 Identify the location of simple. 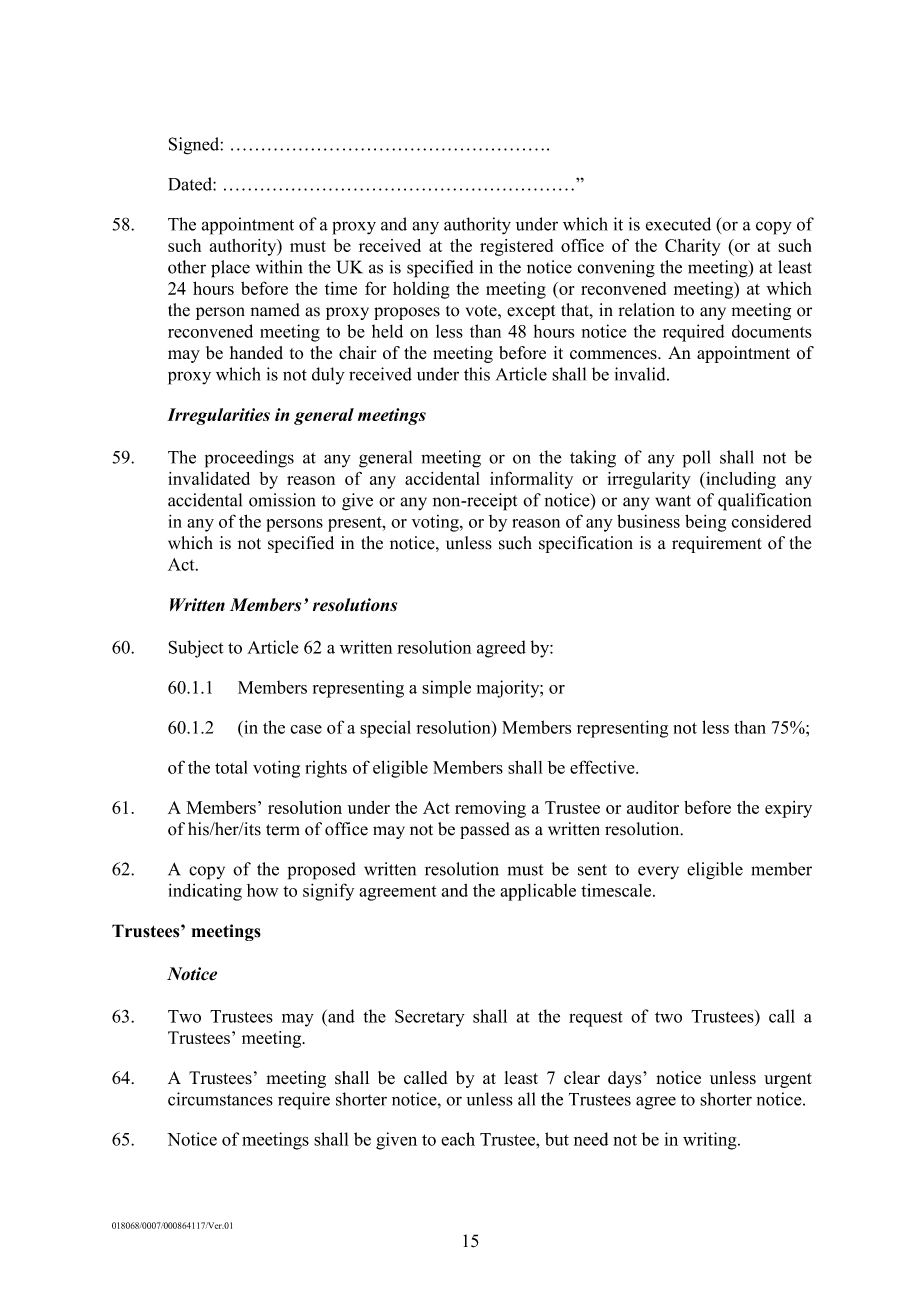
(446, 689).
